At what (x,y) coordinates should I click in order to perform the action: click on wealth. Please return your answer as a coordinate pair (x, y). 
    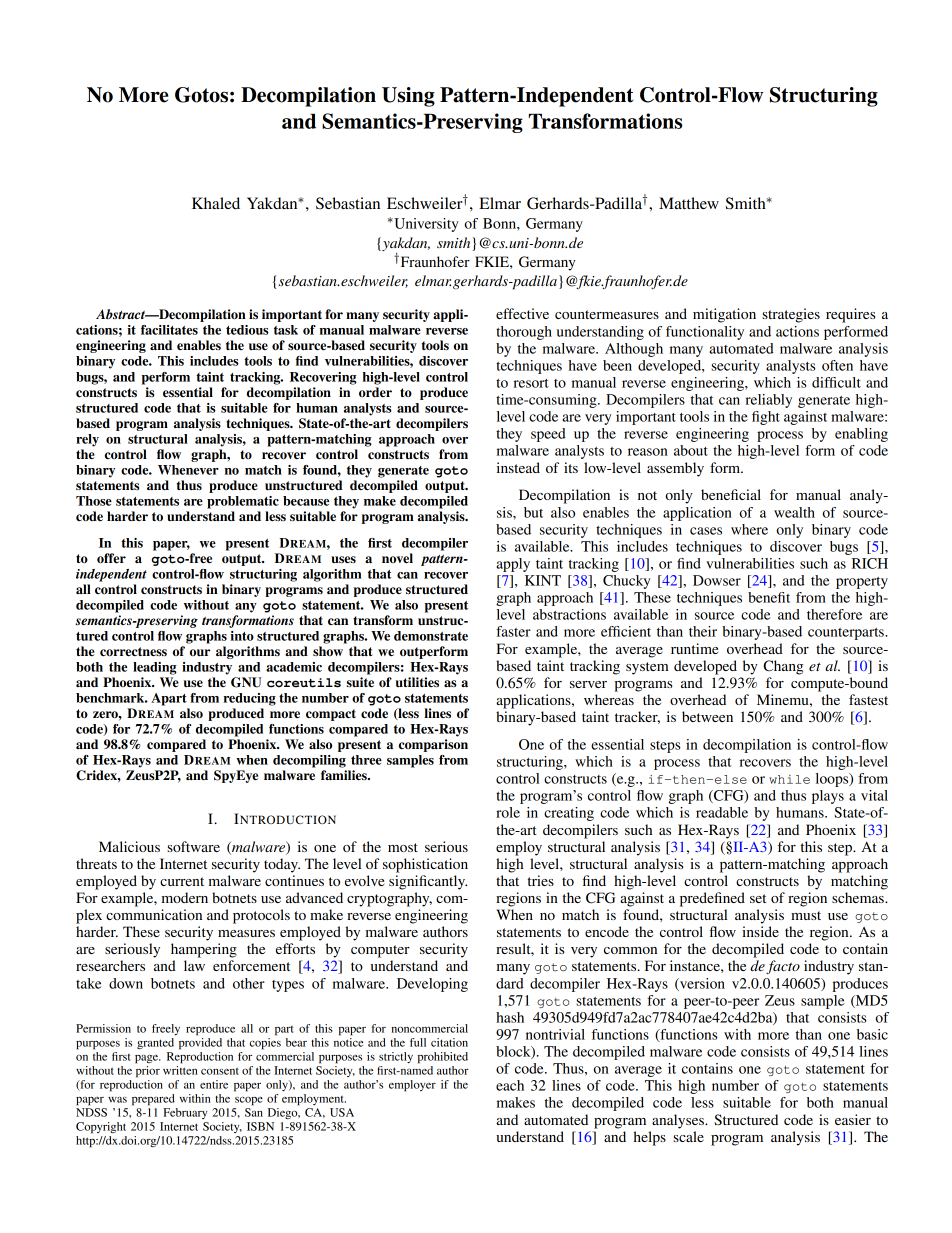
    Looking at the image, I should click on (794, 512).
